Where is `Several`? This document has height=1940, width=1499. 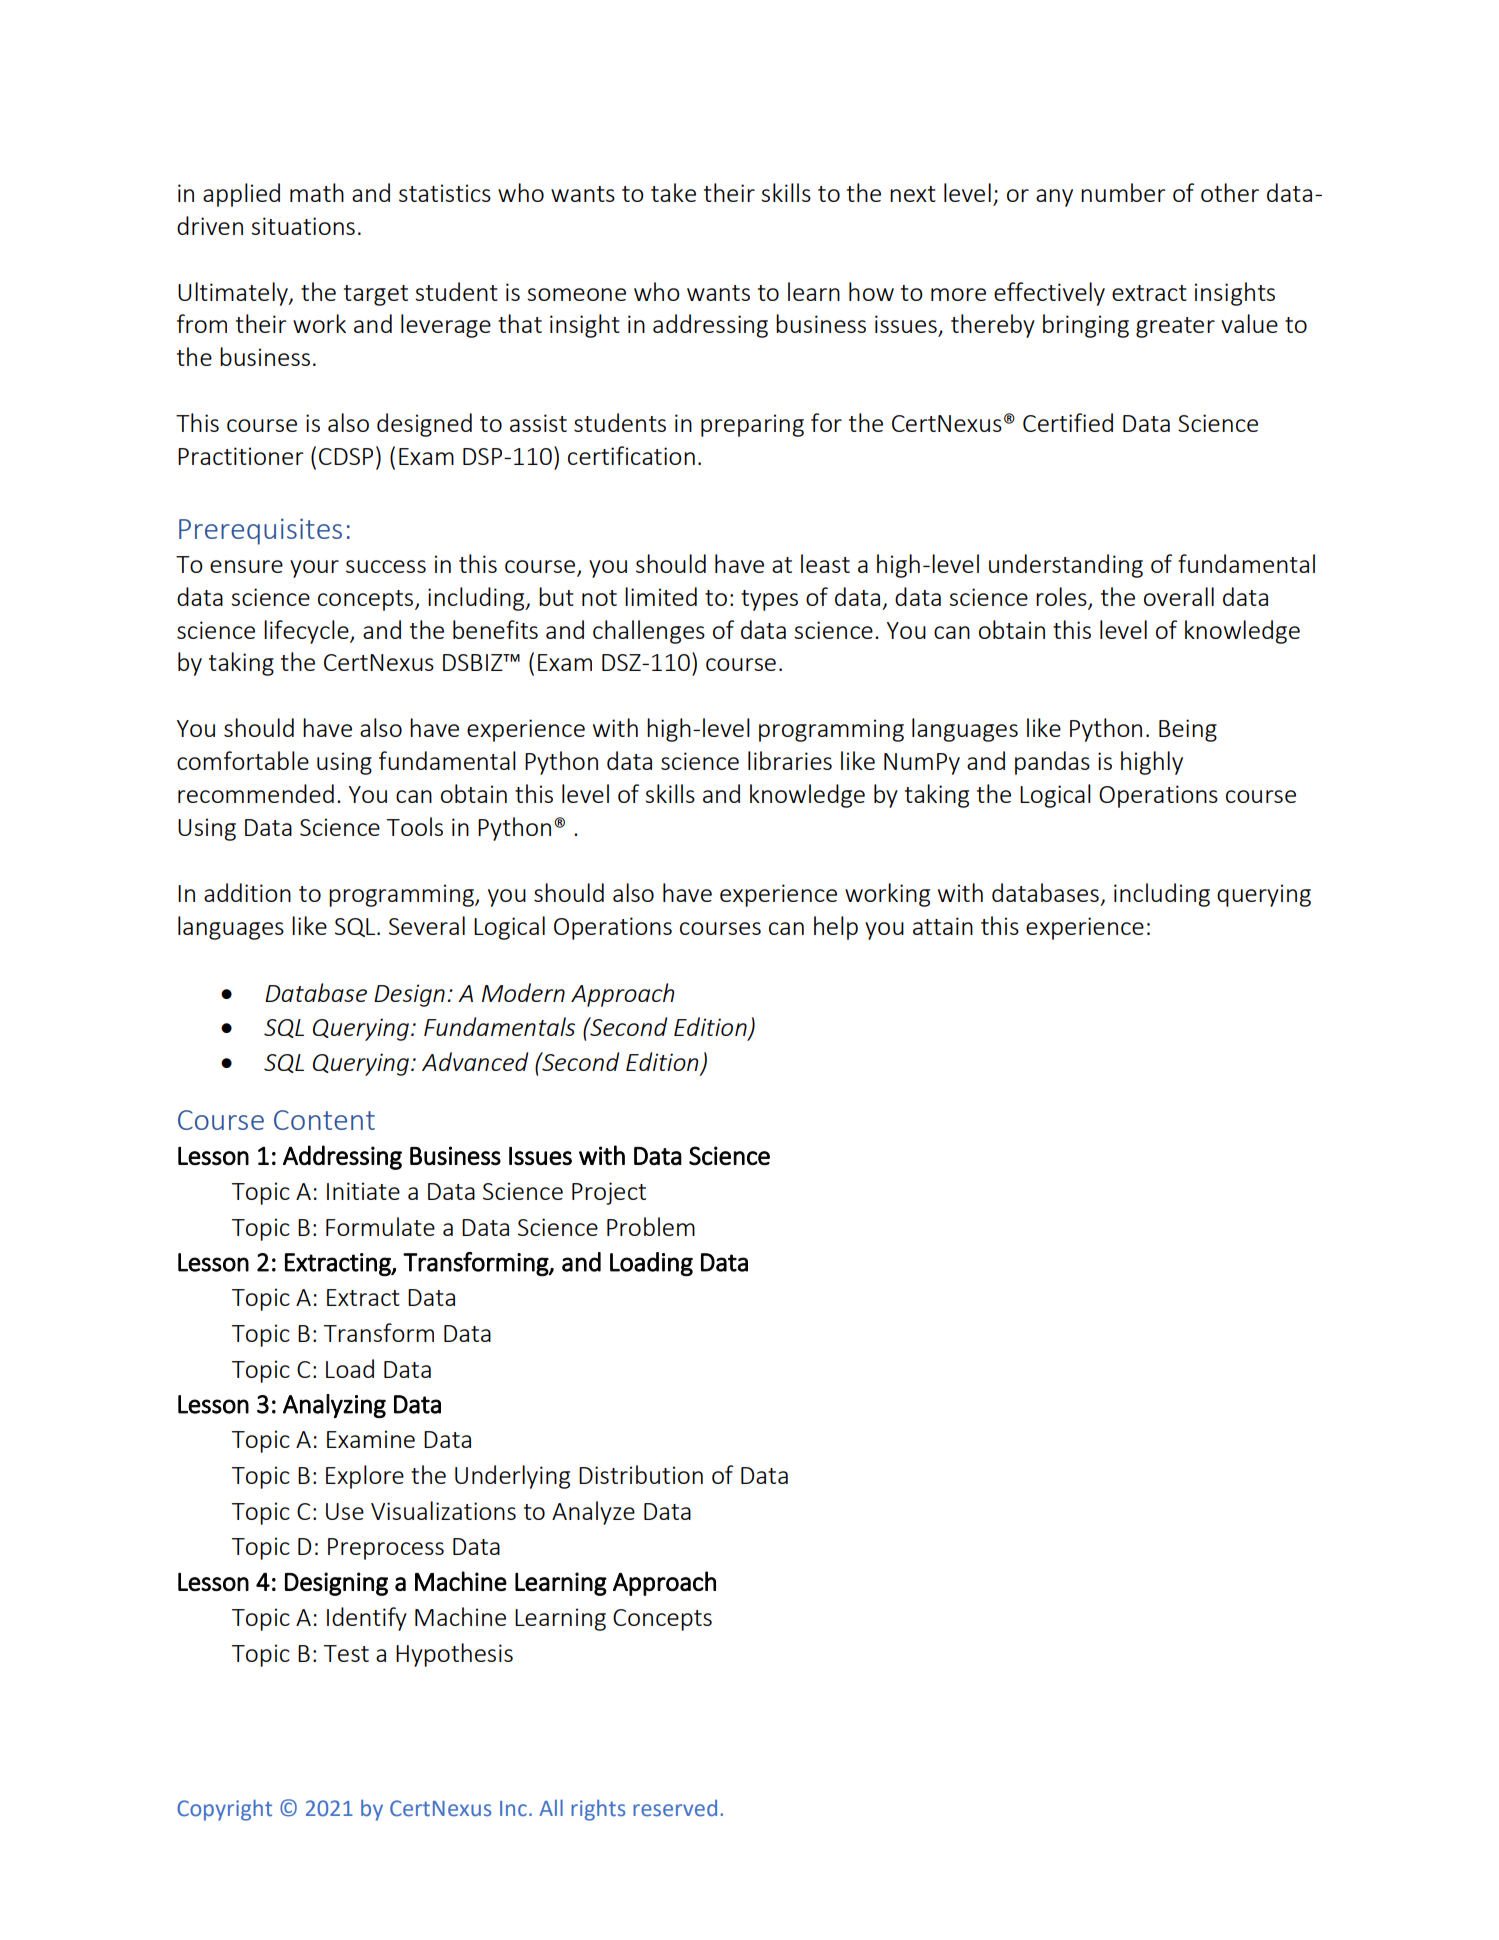
Several is located at coordinates (427, 925).
